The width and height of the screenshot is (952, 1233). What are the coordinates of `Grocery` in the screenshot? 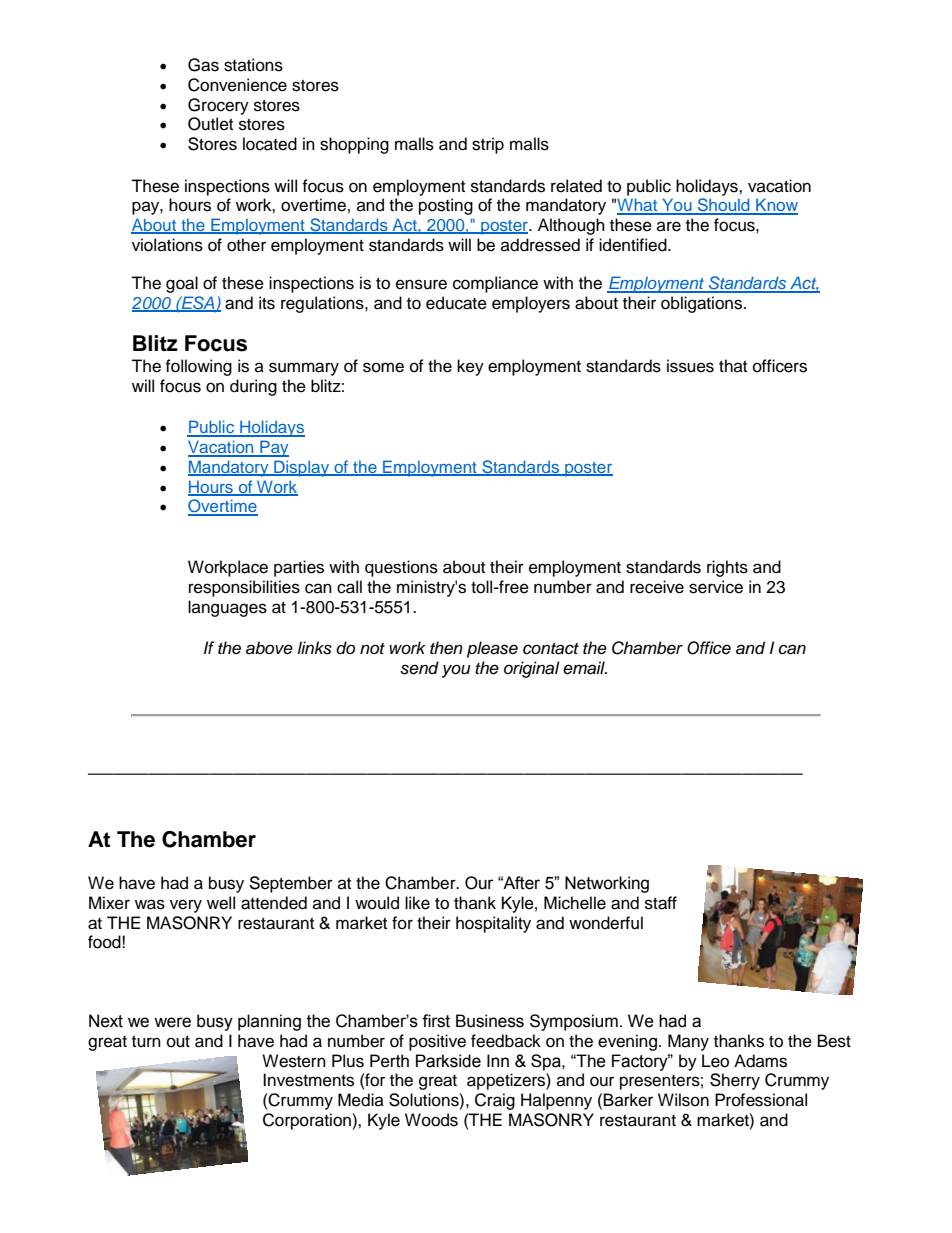 It's located at (218, 106).
